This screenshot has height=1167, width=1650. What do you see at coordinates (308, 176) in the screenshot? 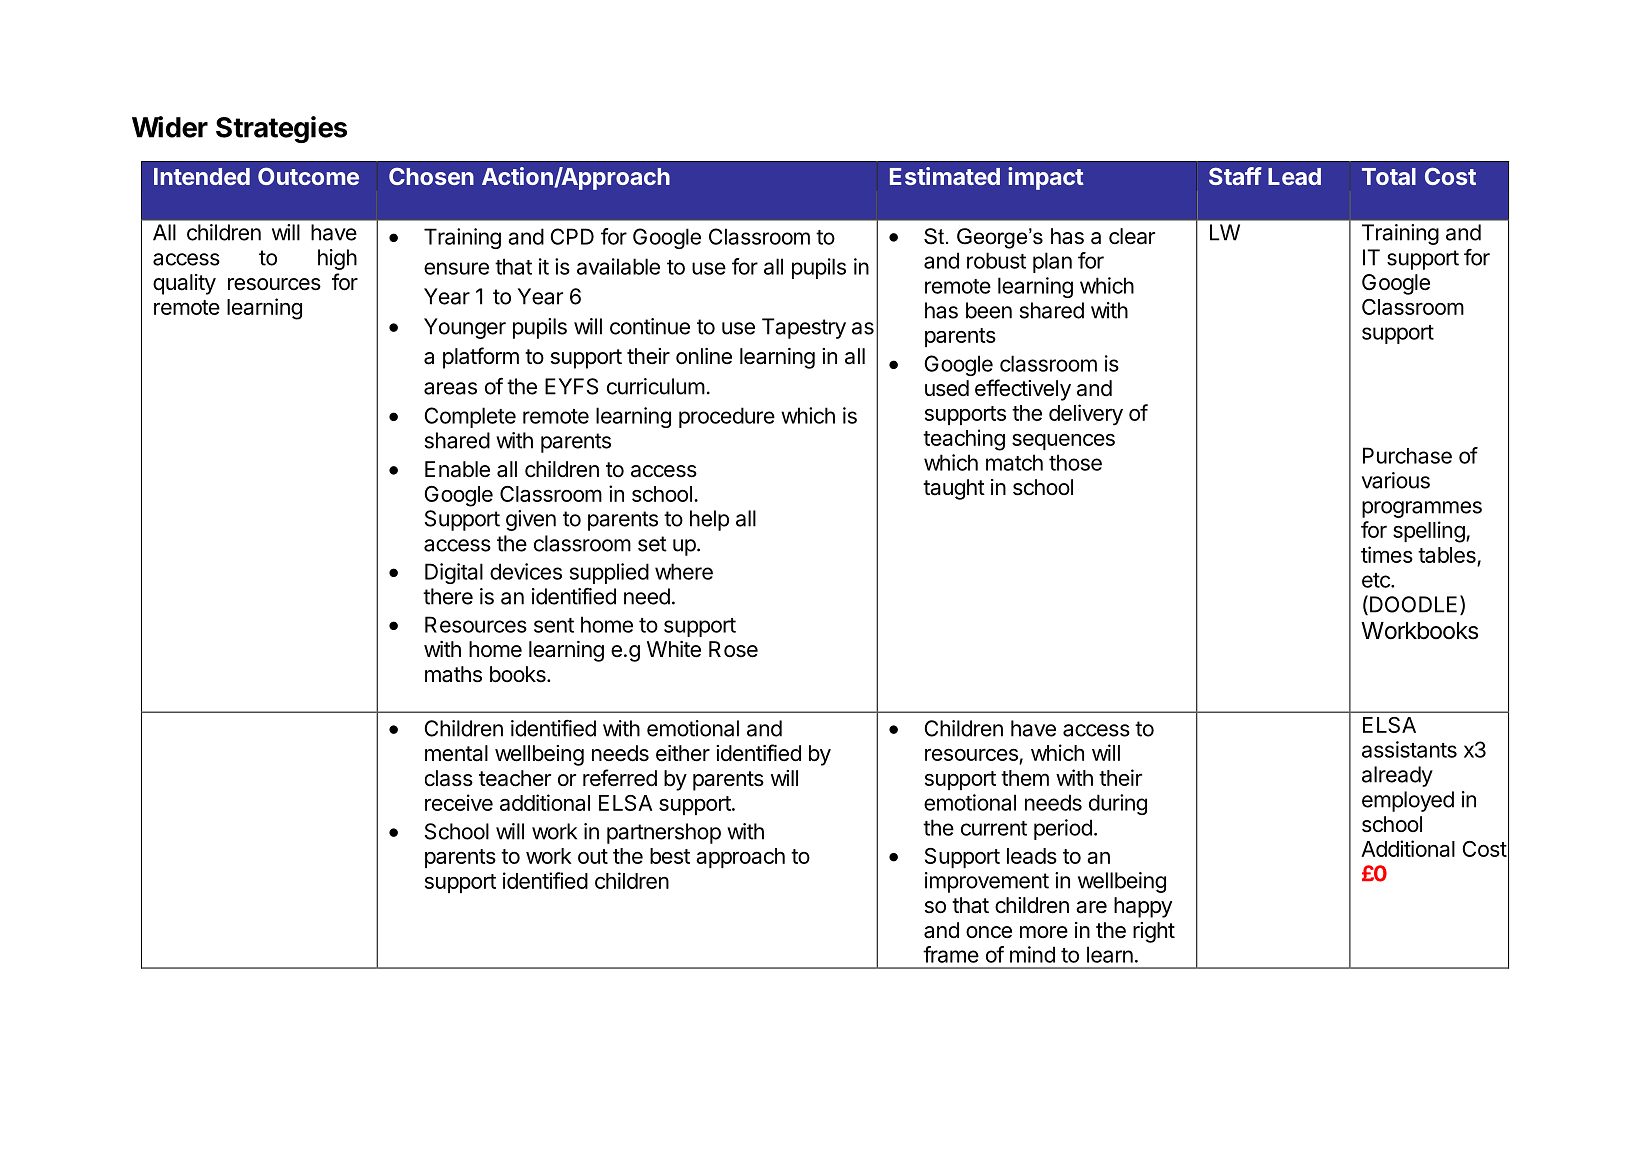
I see `Outcome` at bounding box center [308, 176].
